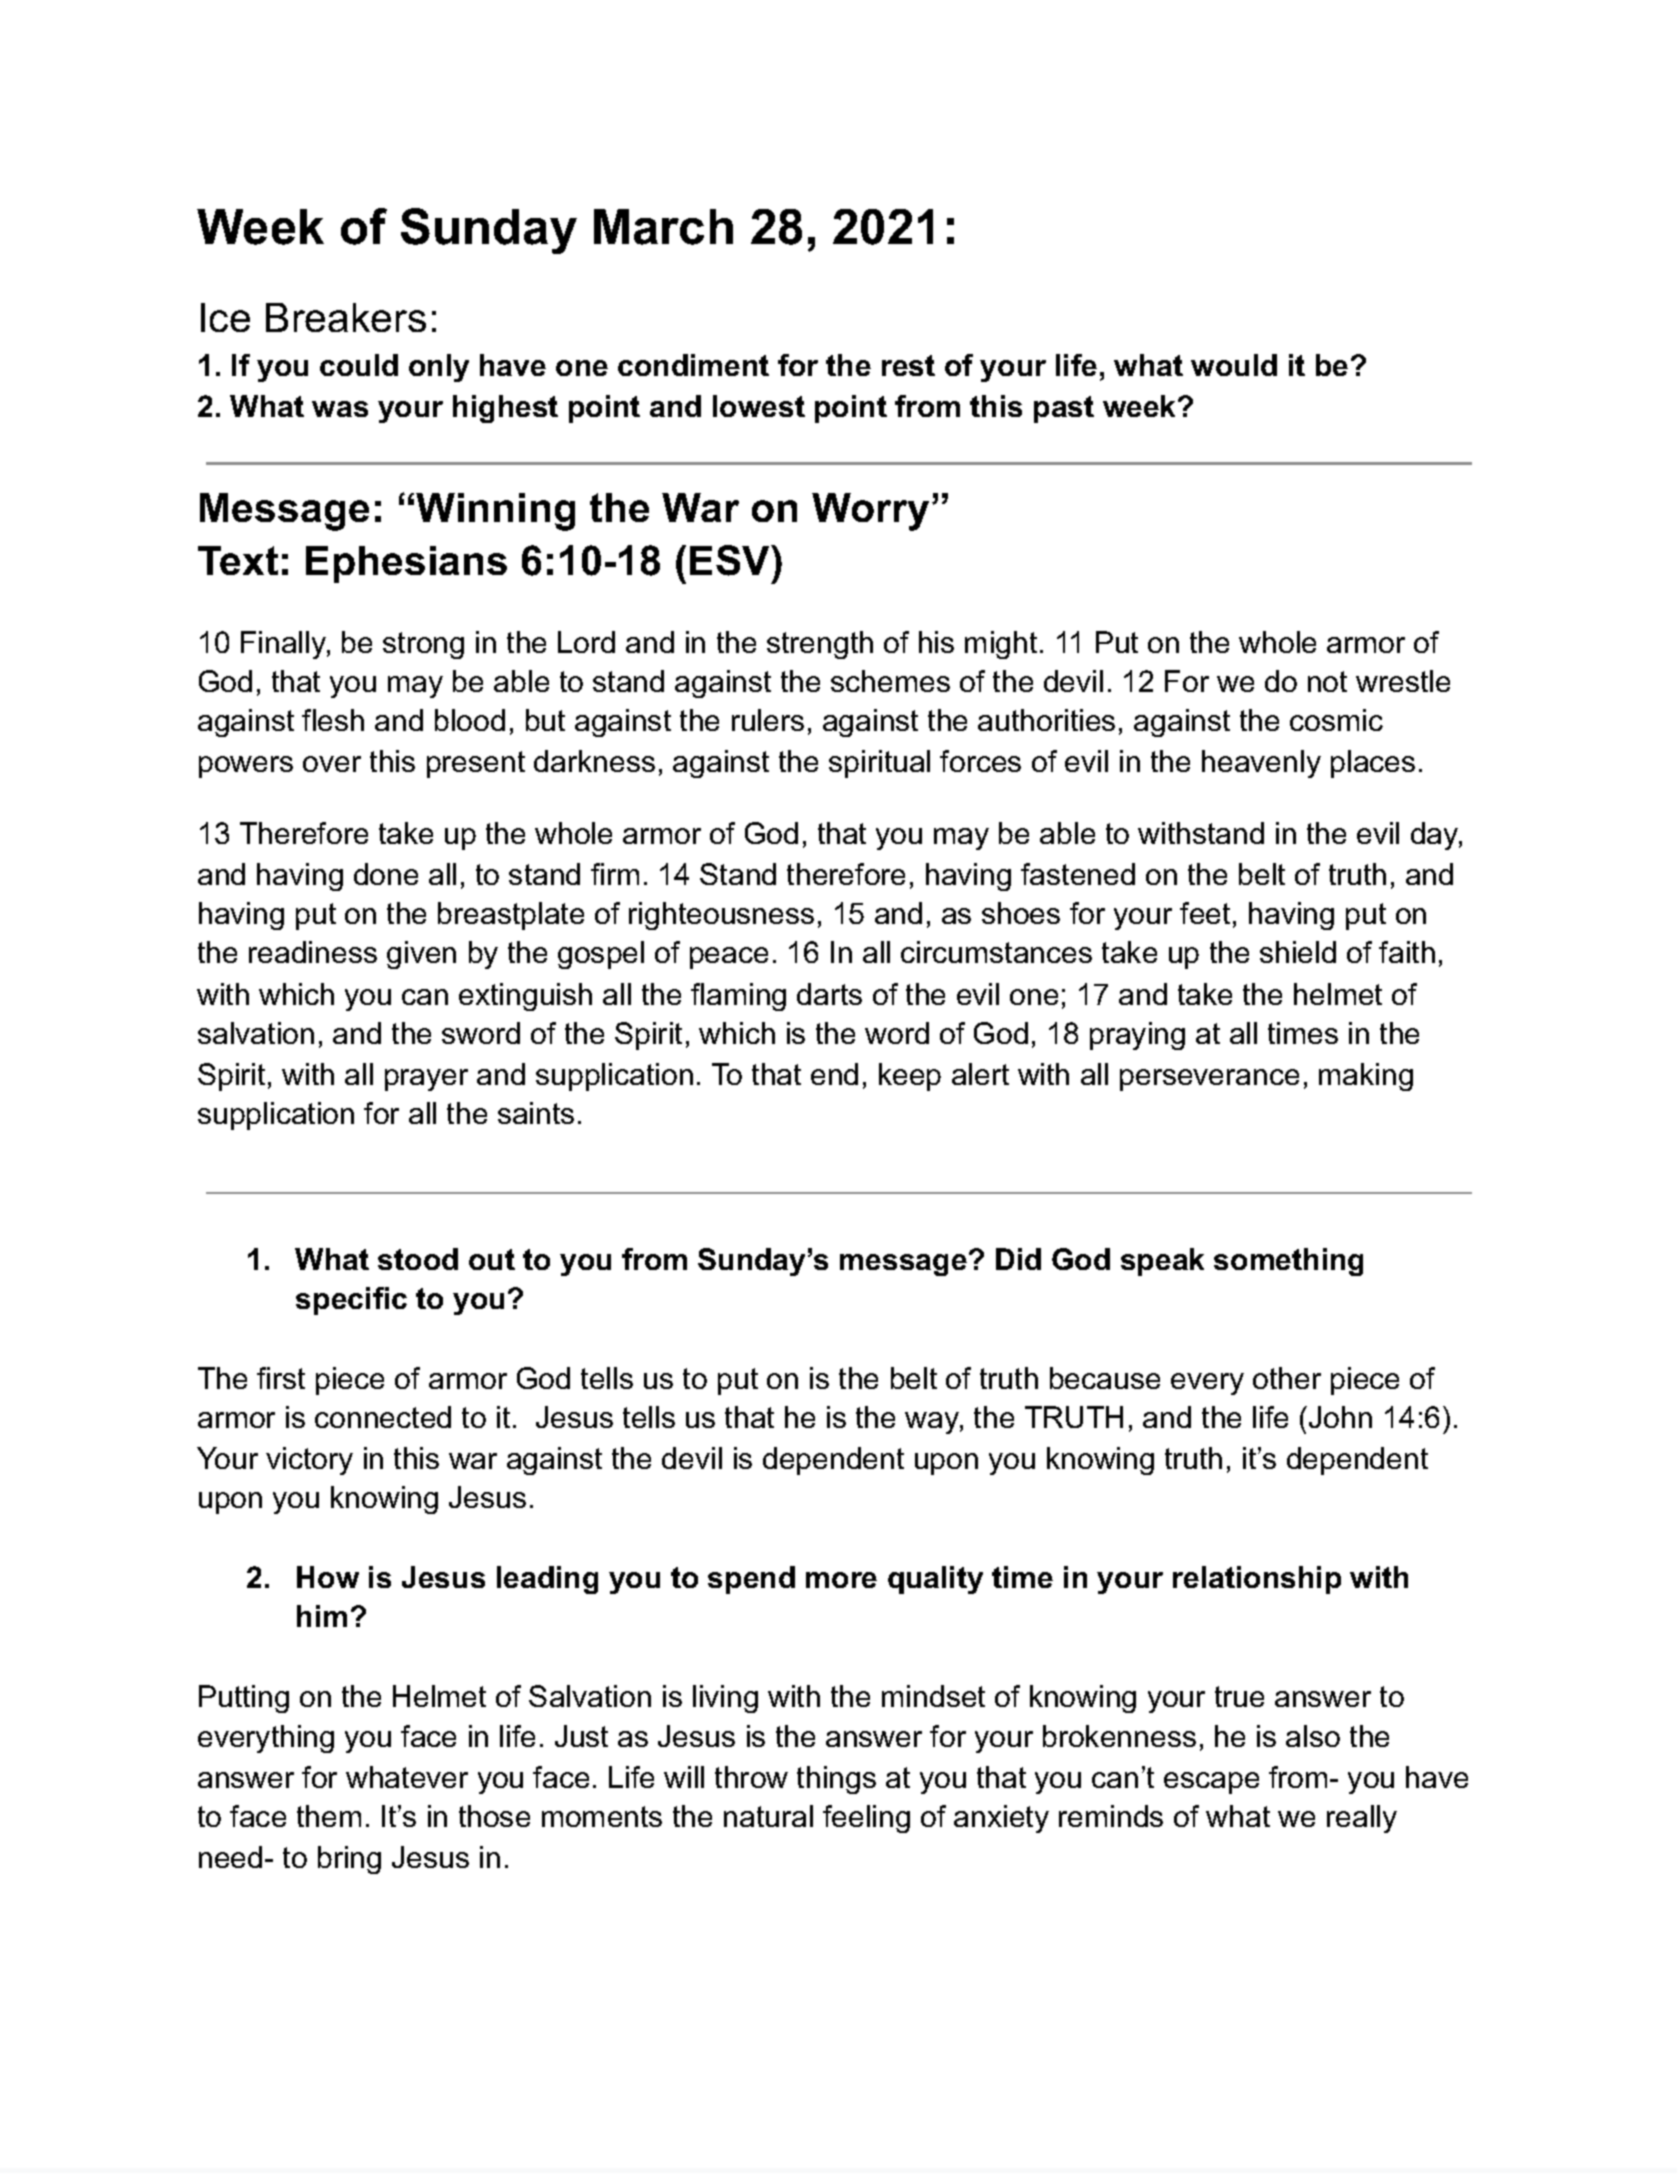  Describe the element at coordinates (351, 1301) in the screenshot. I see `specific` at that location.
